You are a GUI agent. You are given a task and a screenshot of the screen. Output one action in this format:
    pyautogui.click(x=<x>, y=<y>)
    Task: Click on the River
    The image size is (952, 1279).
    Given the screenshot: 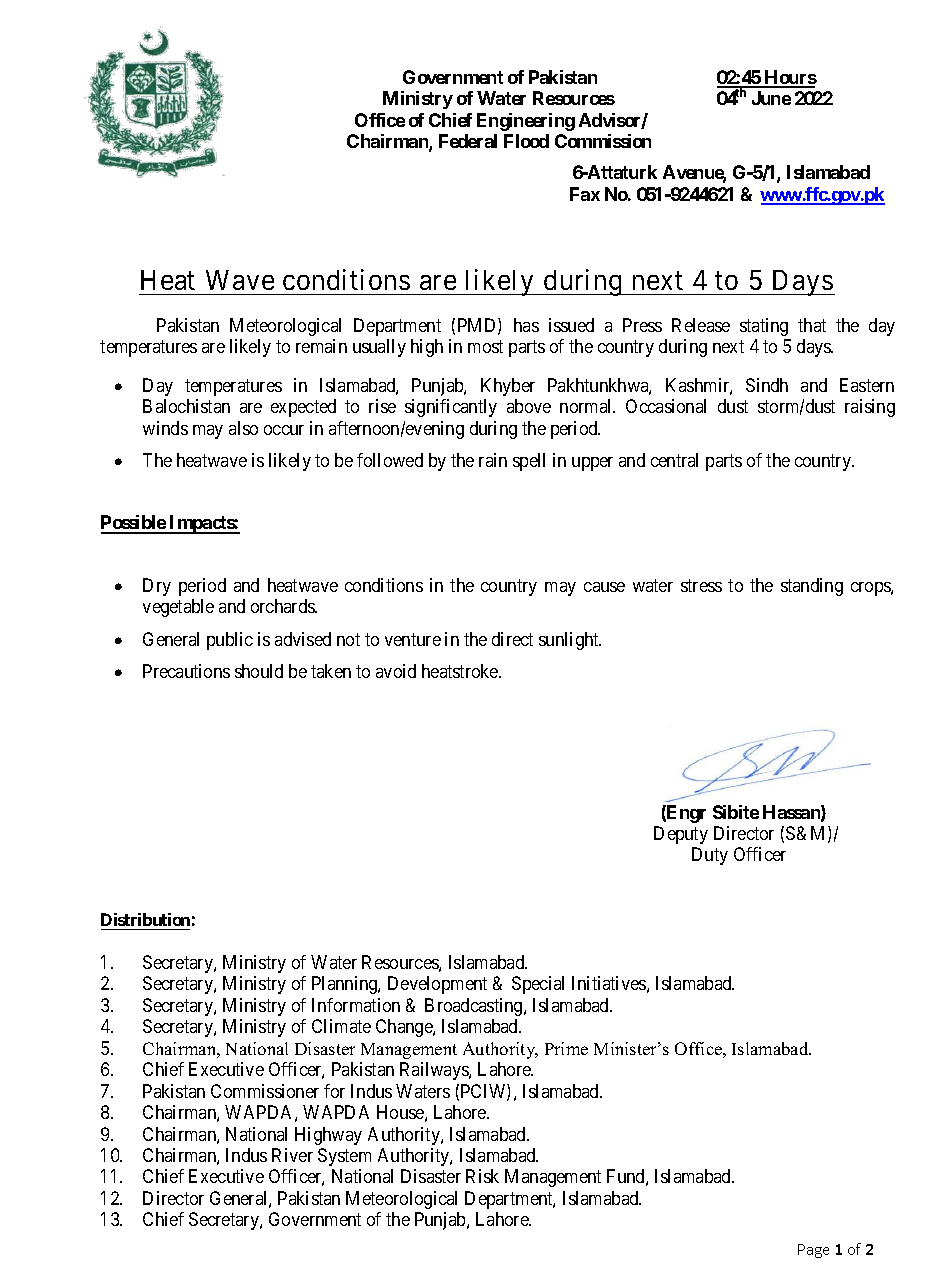 What is the action you would take?
    pyautogui.click(x=292, y=1155)
